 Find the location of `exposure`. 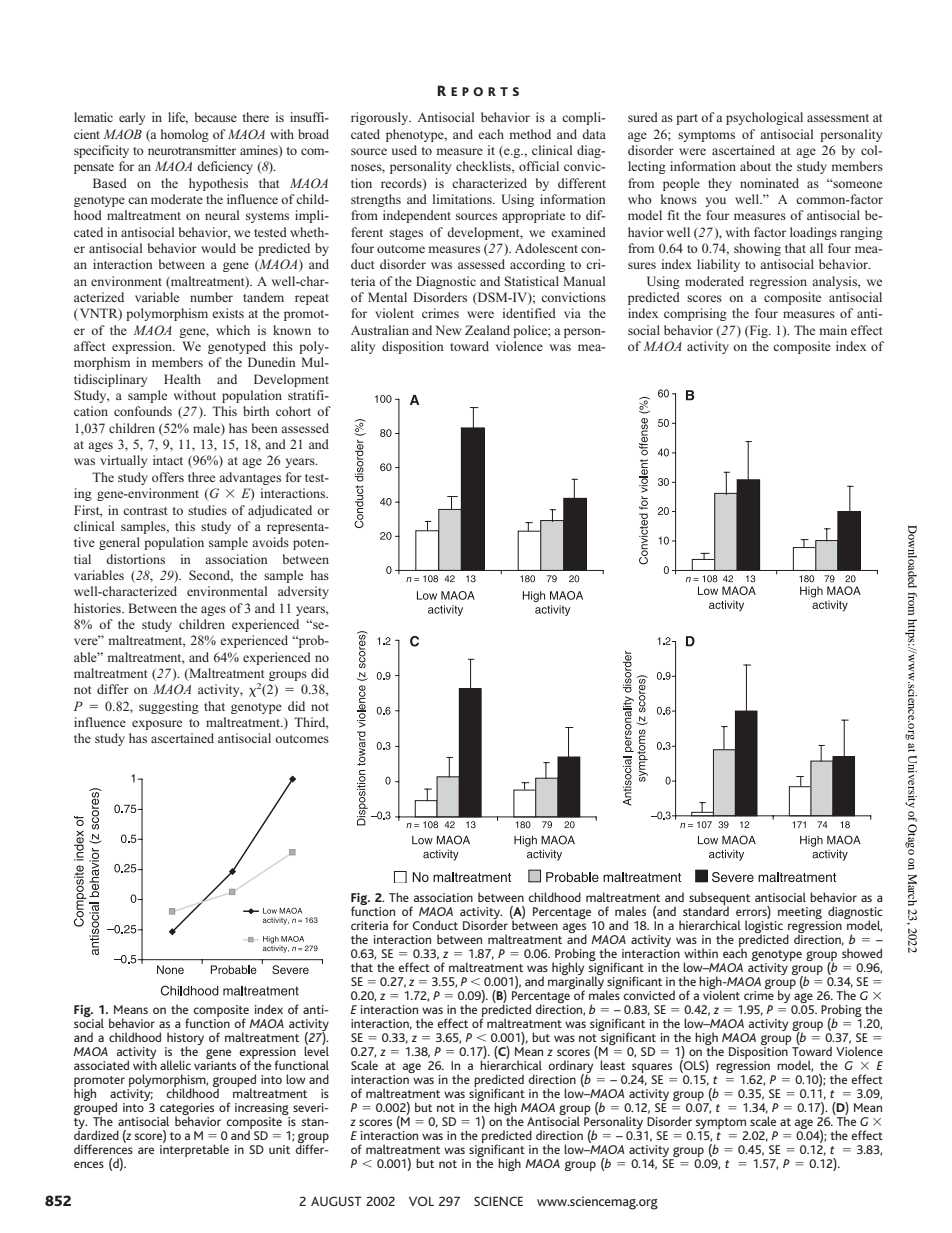

exposure is located at coordinates (157, 725).
